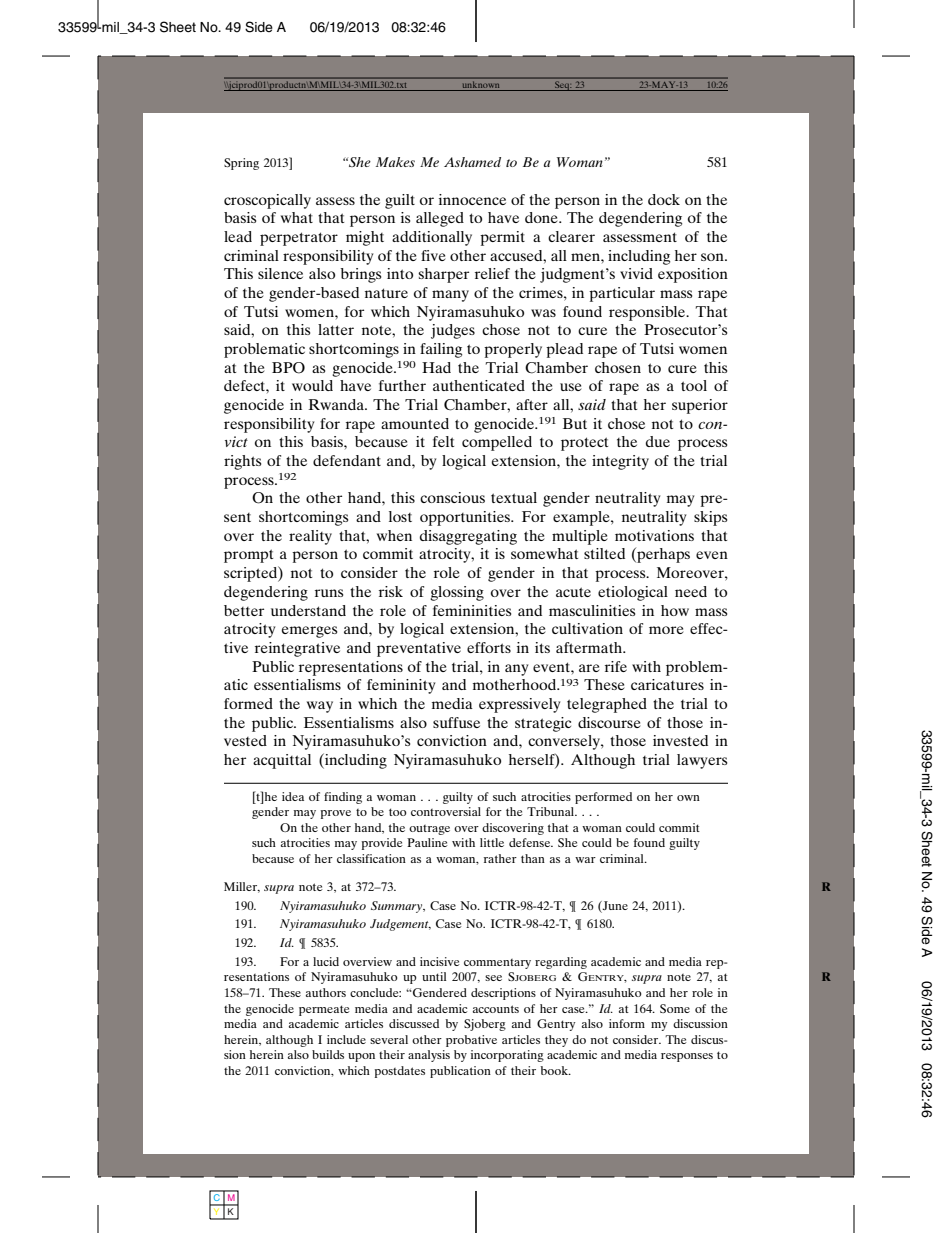 This screenshot has width=952, height=1233. I want to click on would, so click(312, 385).
